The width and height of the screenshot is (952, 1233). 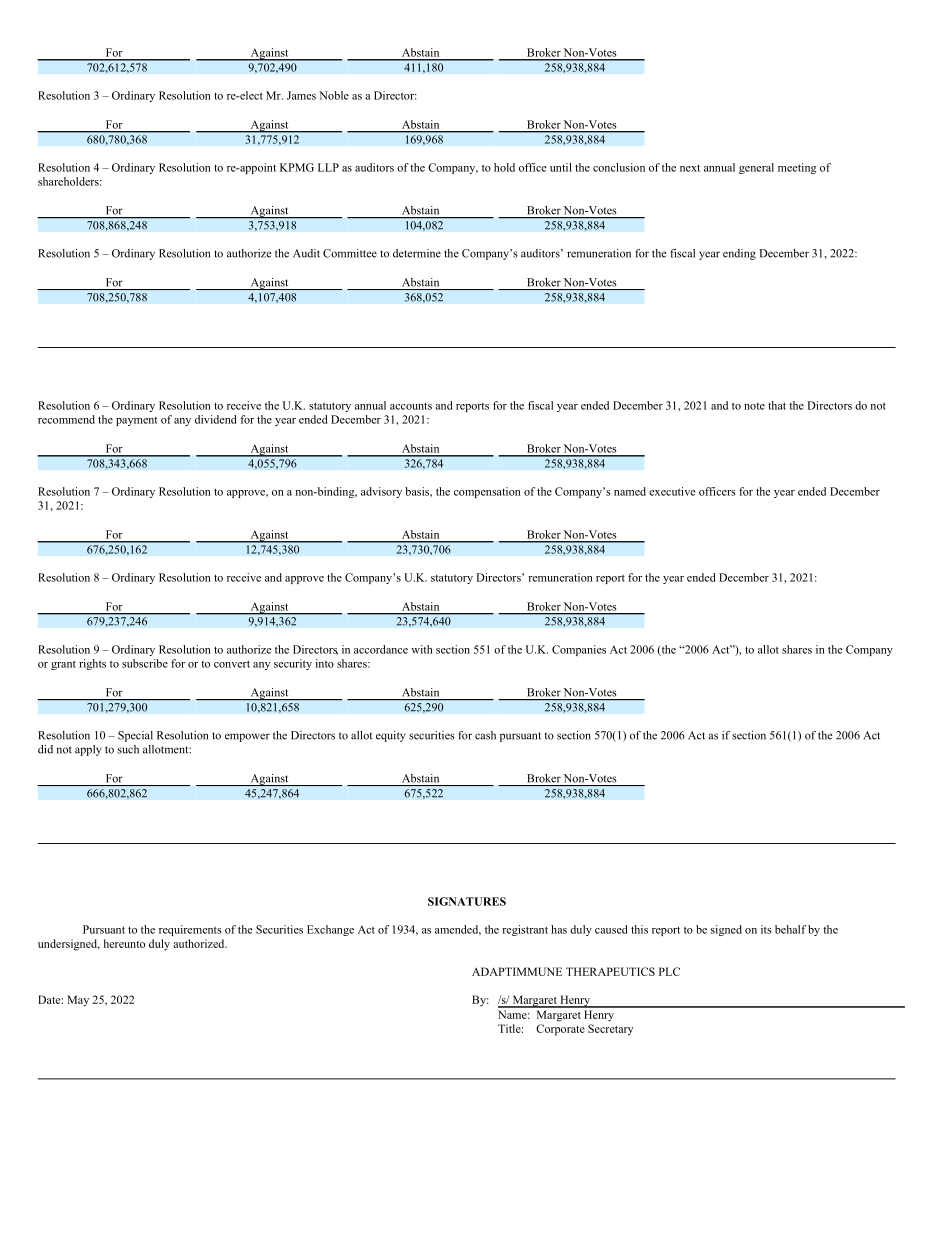 What do you see at coordinates (301, 95) in the screenshot?
I see `James` at bounding box center [301, 95].
